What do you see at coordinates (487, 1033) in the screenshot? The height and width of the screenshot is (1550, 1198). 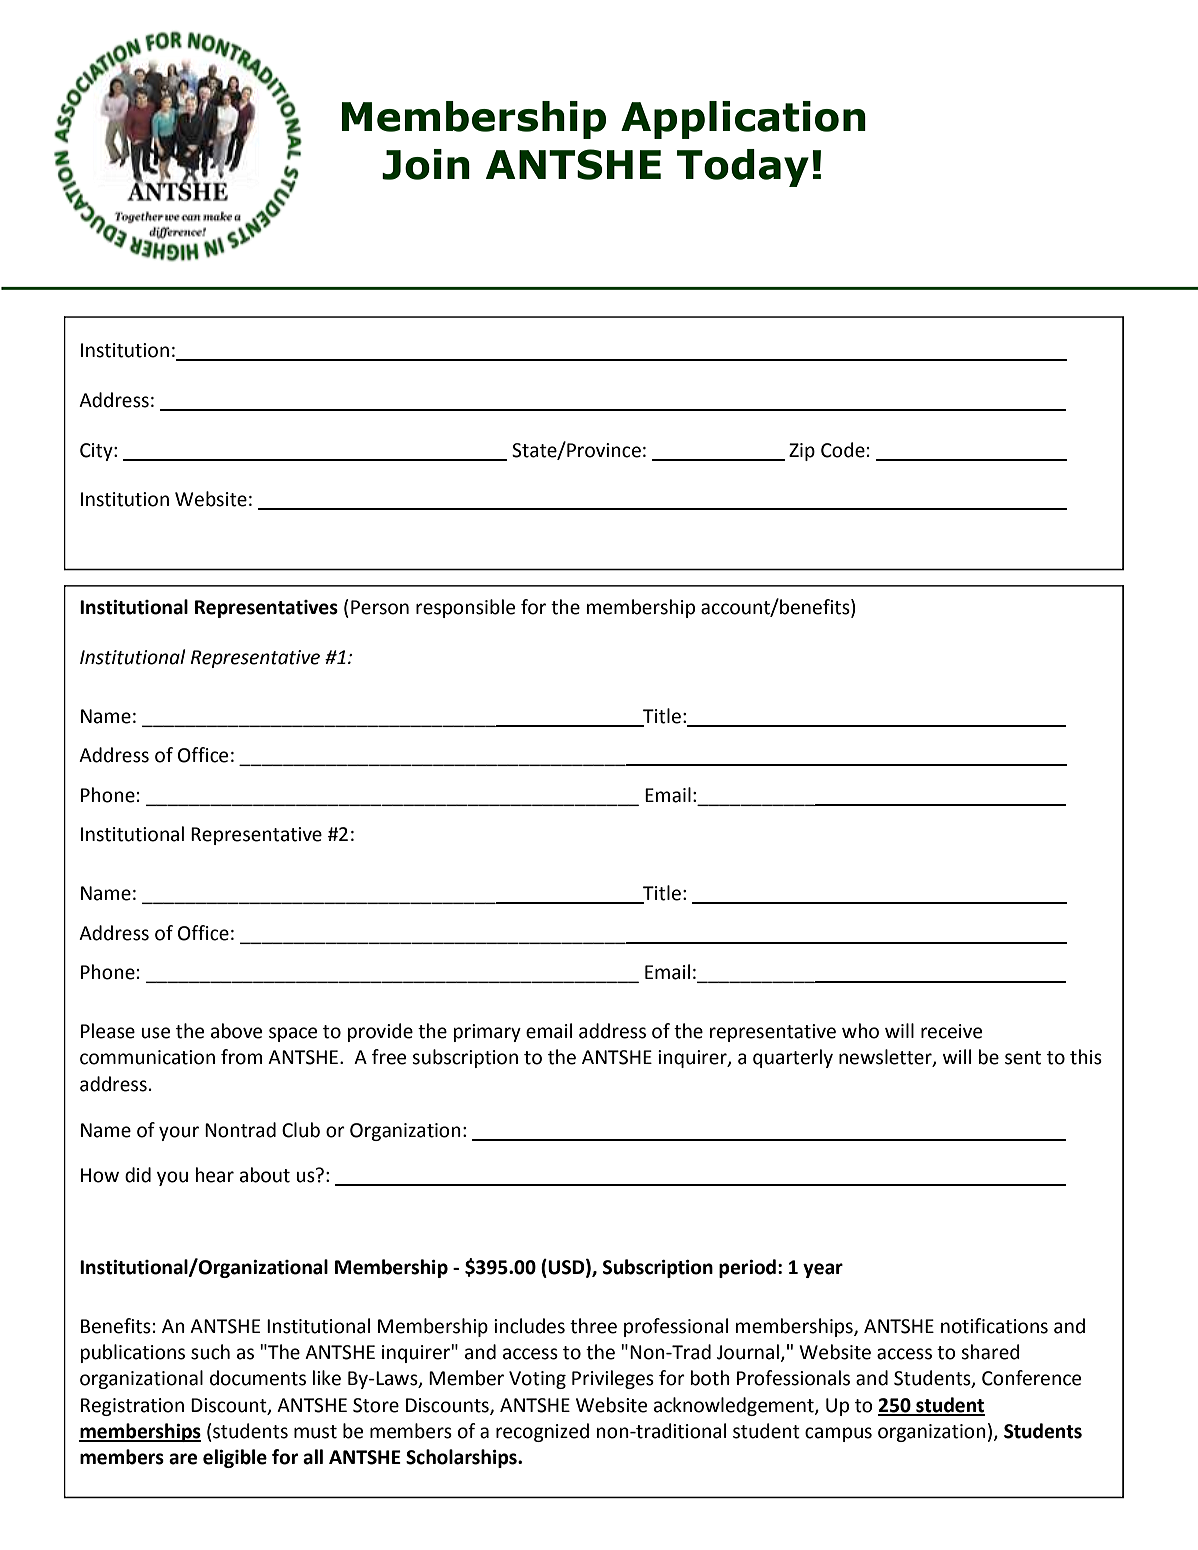 I see `primary` at bounding box center [487, 1033].
